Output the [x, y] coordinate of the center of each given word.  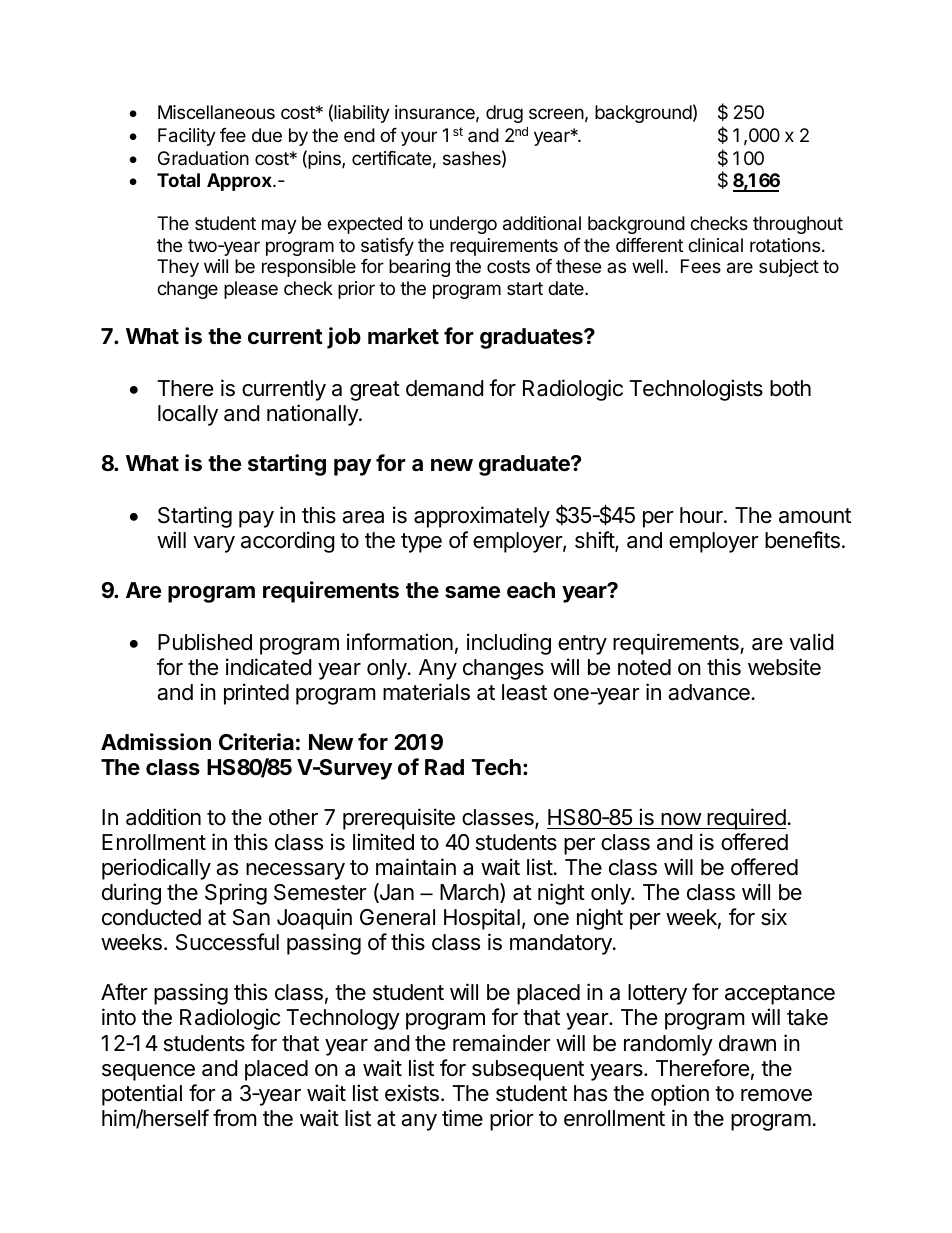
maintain [416, 867]
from [235, 1118]
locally [188, 415]
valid [811, 642]
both [790, 388]
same [472, 592]
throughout [798, 225]
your [419, 138]
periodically [156, 869]
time [462, 1118]
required [745, 819]
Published [205, 642]
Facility [187, 137]
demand [445, 388]
